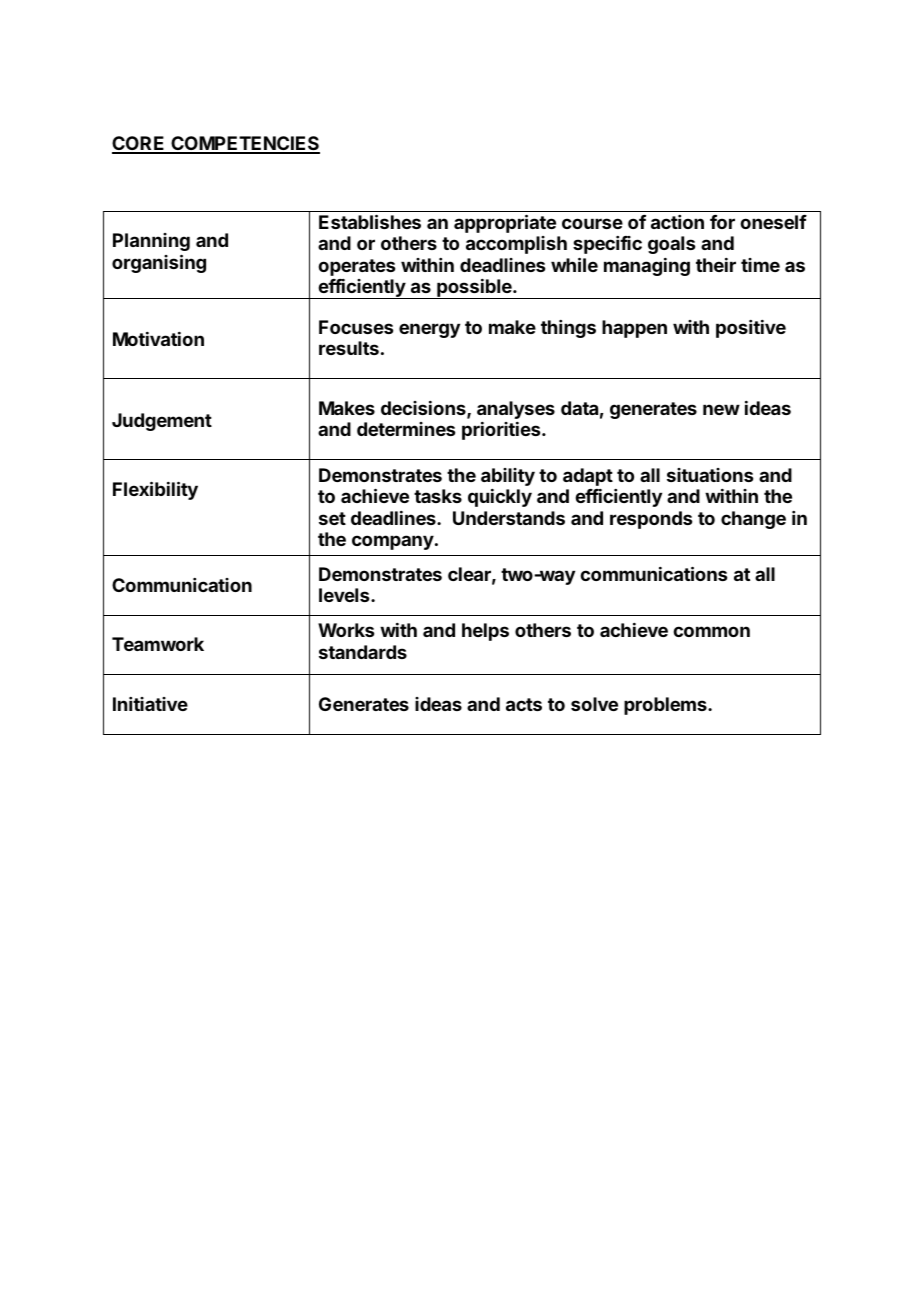 This screenshot has height=1308, width=924. What do you see at coordinates (162, 422) in the screenshot?
I see `Judgement` at bounding box center [162, 422].
